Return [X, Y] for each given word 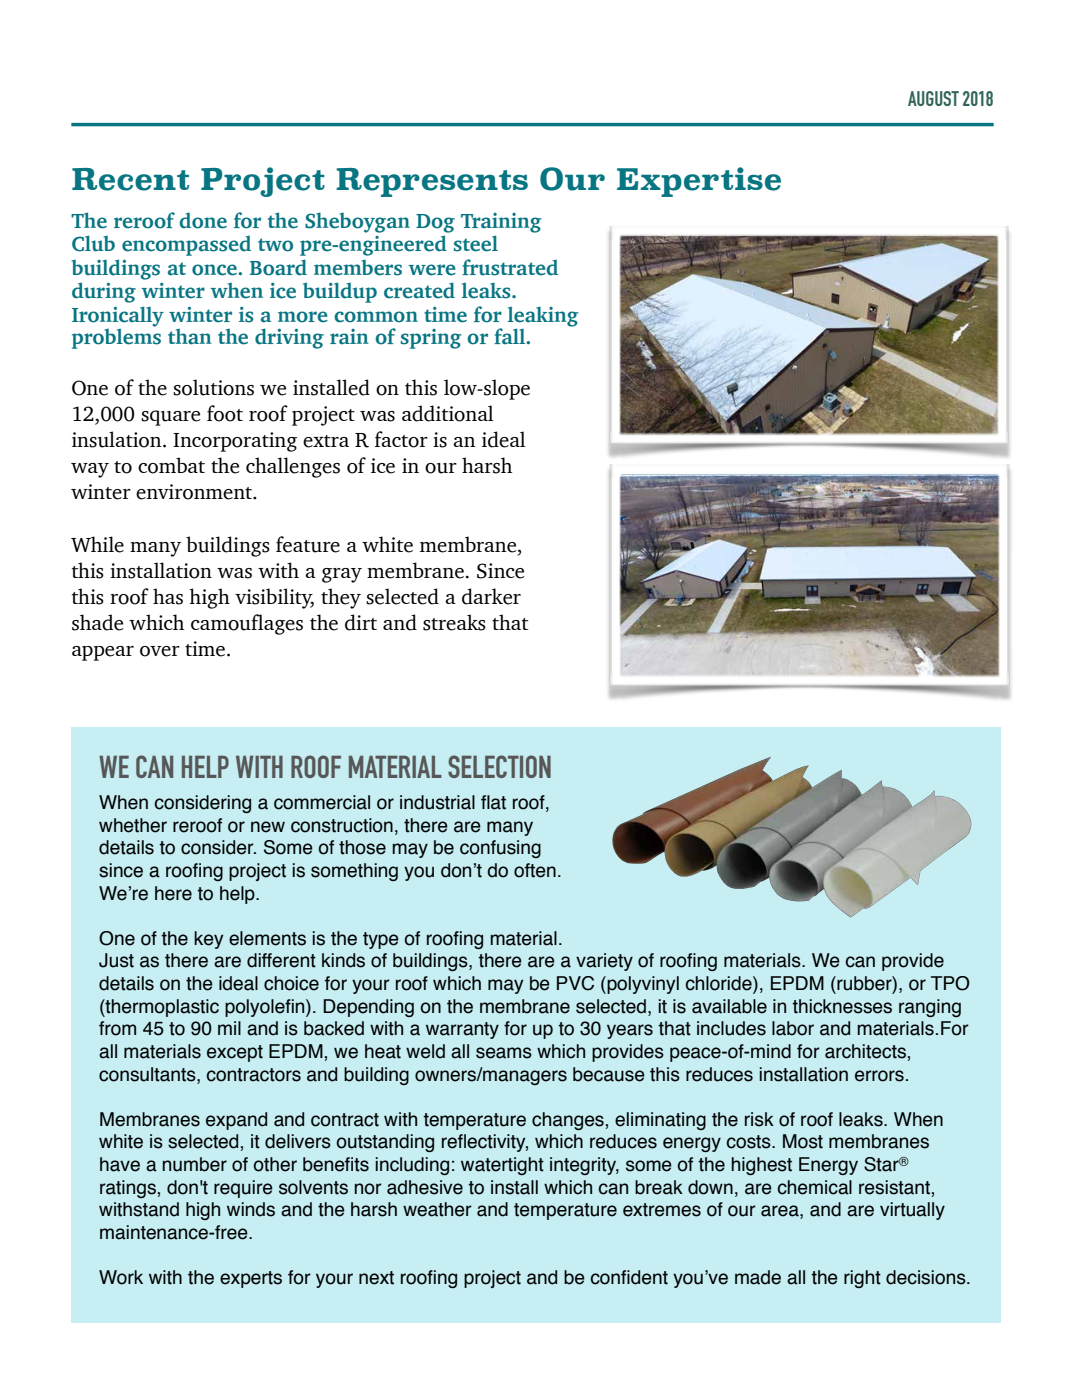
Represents [432, 182]
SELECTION [499, 766]
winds [251, 1209]
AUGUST [933, 98]
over [160, 651]
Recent [130, 179]
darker [491, 596]
